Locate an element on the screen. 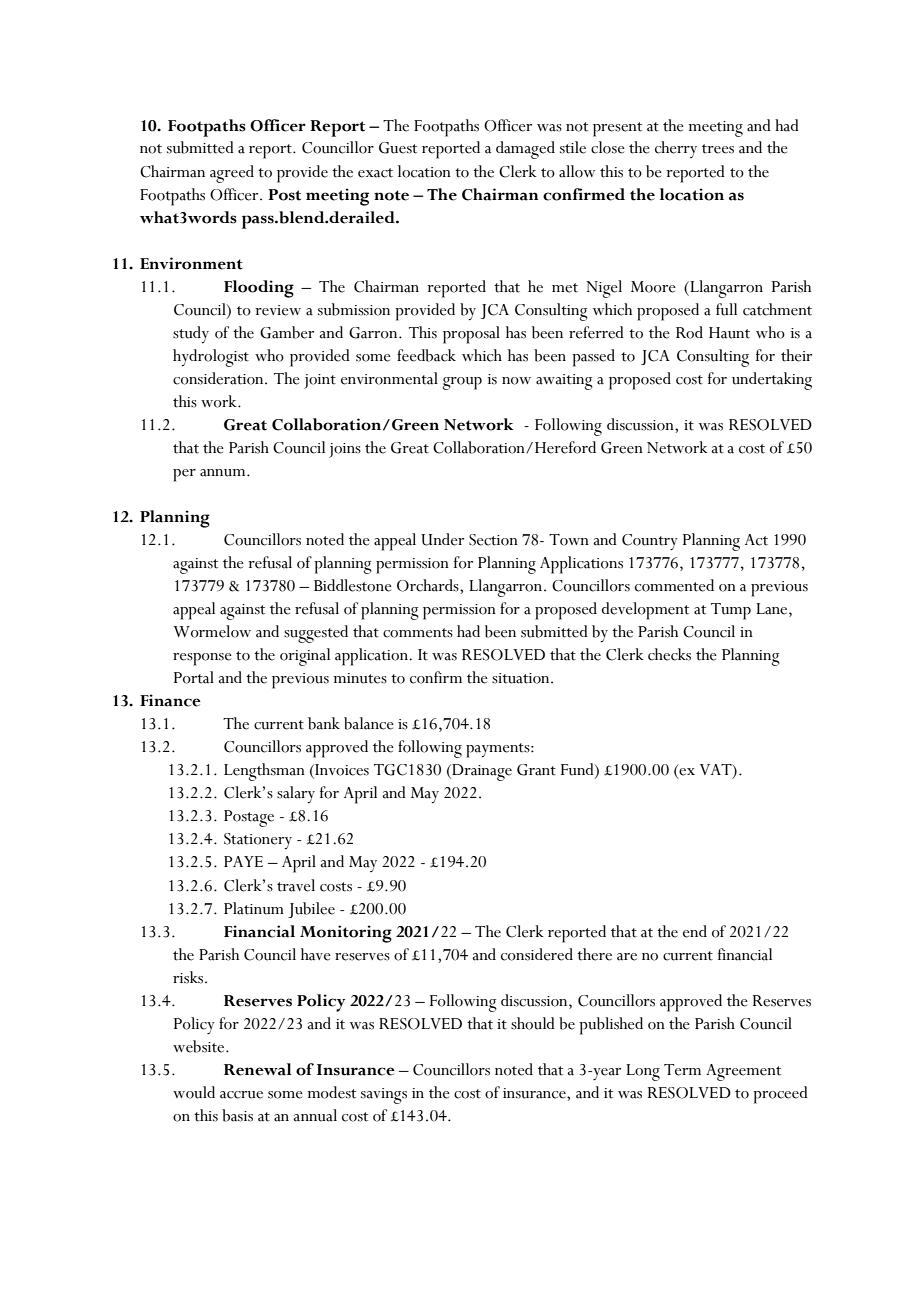 The width and height of the screenshot is (924, 1308). response is located at coordinates (202, 659).
